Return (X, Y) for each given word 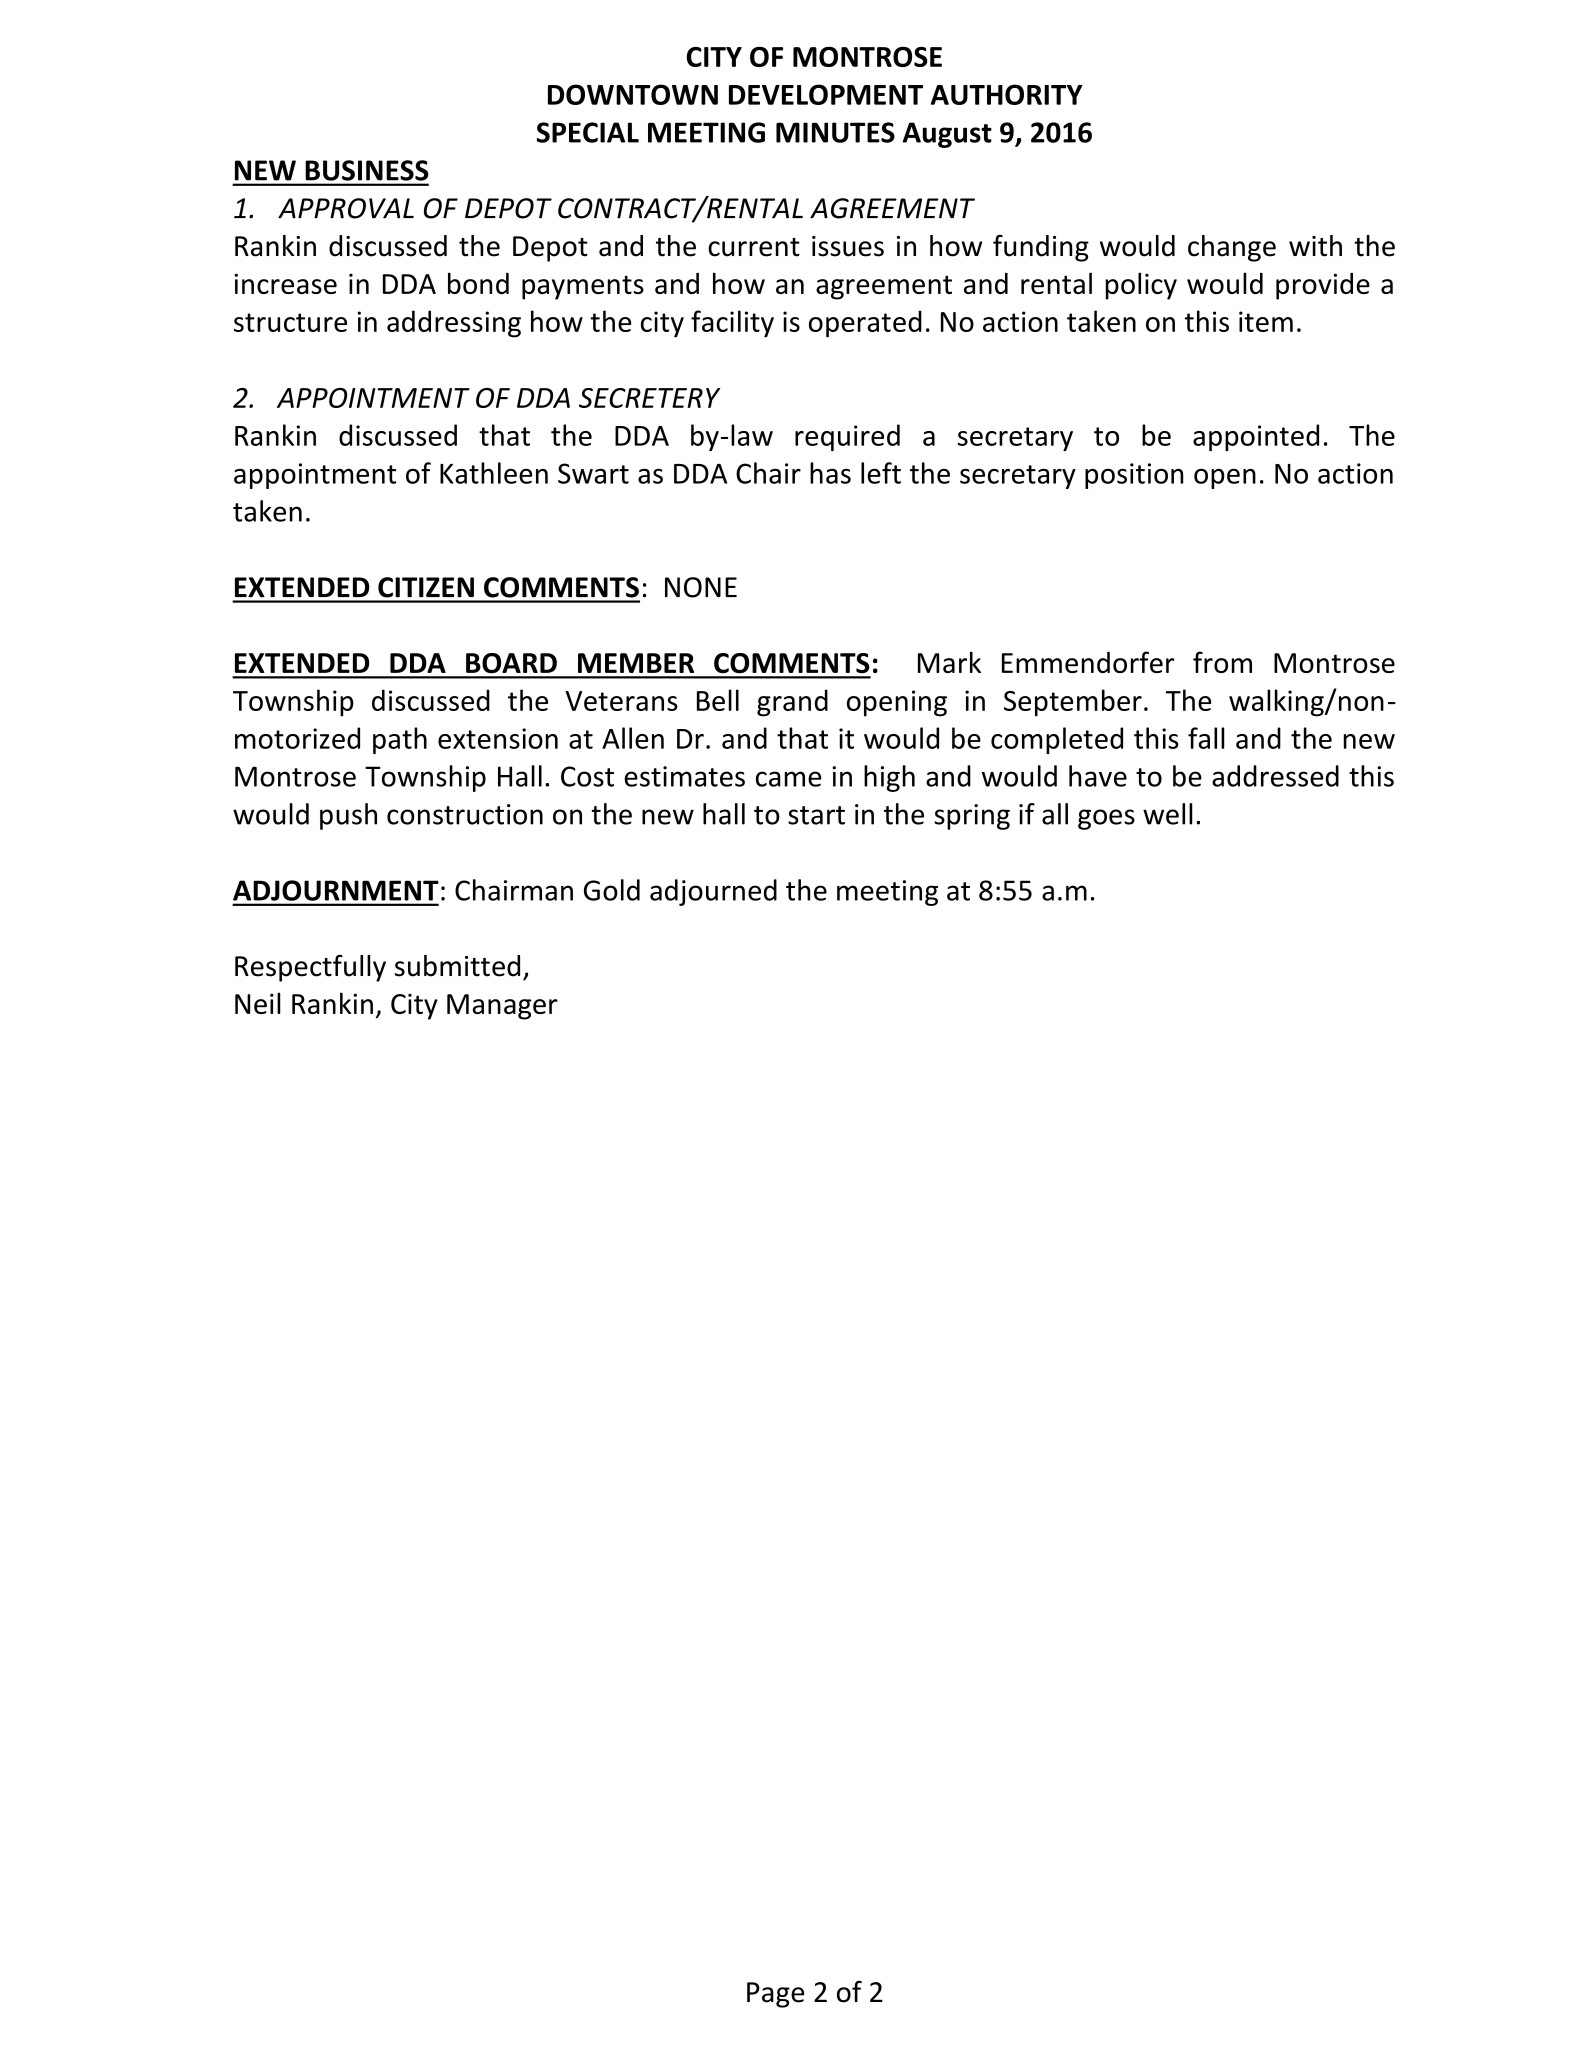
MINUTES (835, 132)
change (1232, 248)
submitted (457, 966)
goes (1106, 819)
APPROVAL (346, 208)
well (1168, 814)
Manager (502, 1007)
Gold (612, 890)
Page (775, 1995)
